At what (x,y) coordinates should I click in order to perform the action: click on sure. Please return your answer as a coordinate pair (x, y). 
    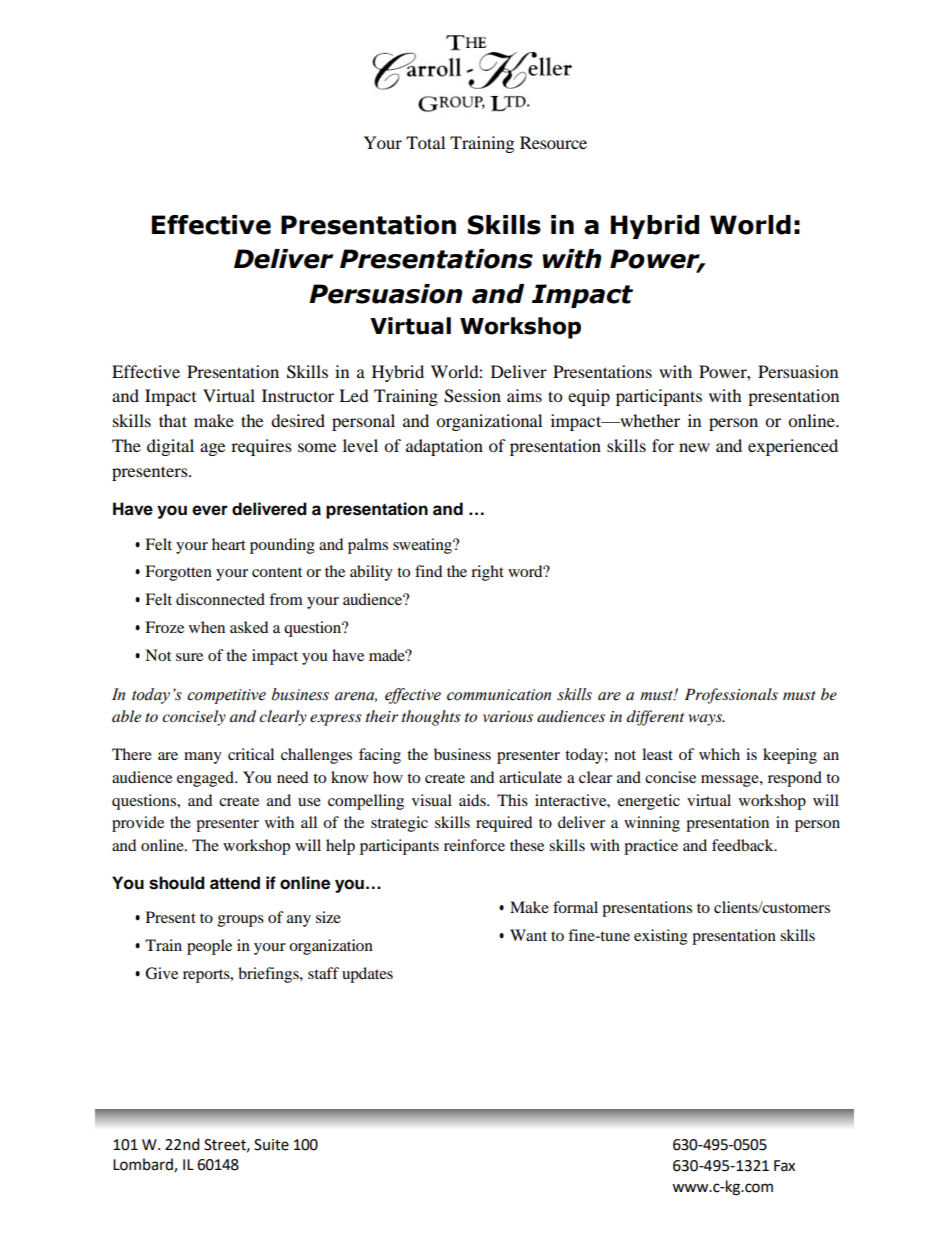
    Looking at the image, I should click on (189, 657).
